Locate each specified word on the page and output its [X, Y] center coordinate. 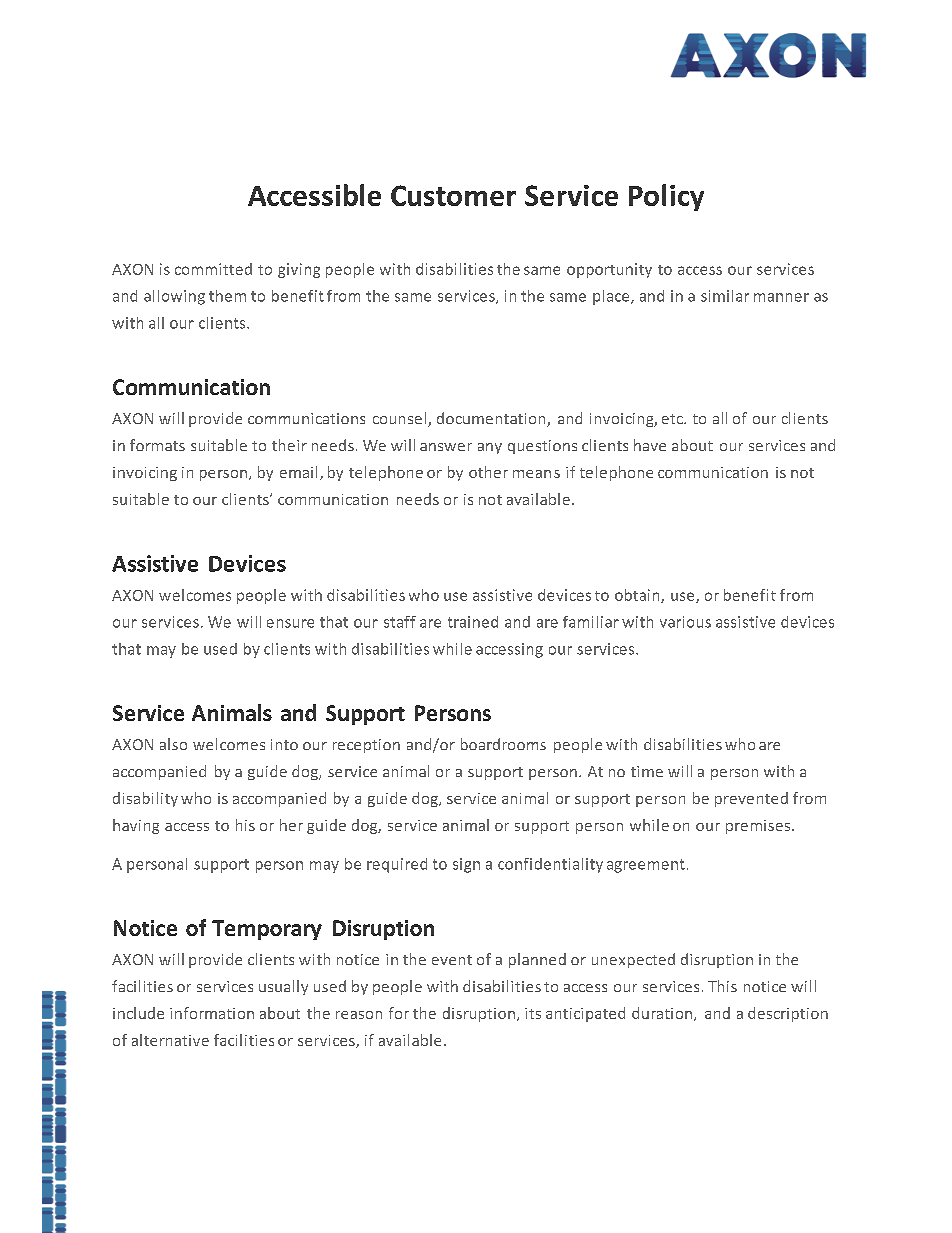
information [212, 1013]
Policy [666, 197]
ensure [290, 623]
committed [213, 269]
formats [157, 445]
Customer [453, 195]
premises [759, 827]
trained [473, 622]
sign [466, 865]
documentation [492, 419]
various [685, 622]
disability [145, 799]
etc [673, 419]
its [533, 1013]
